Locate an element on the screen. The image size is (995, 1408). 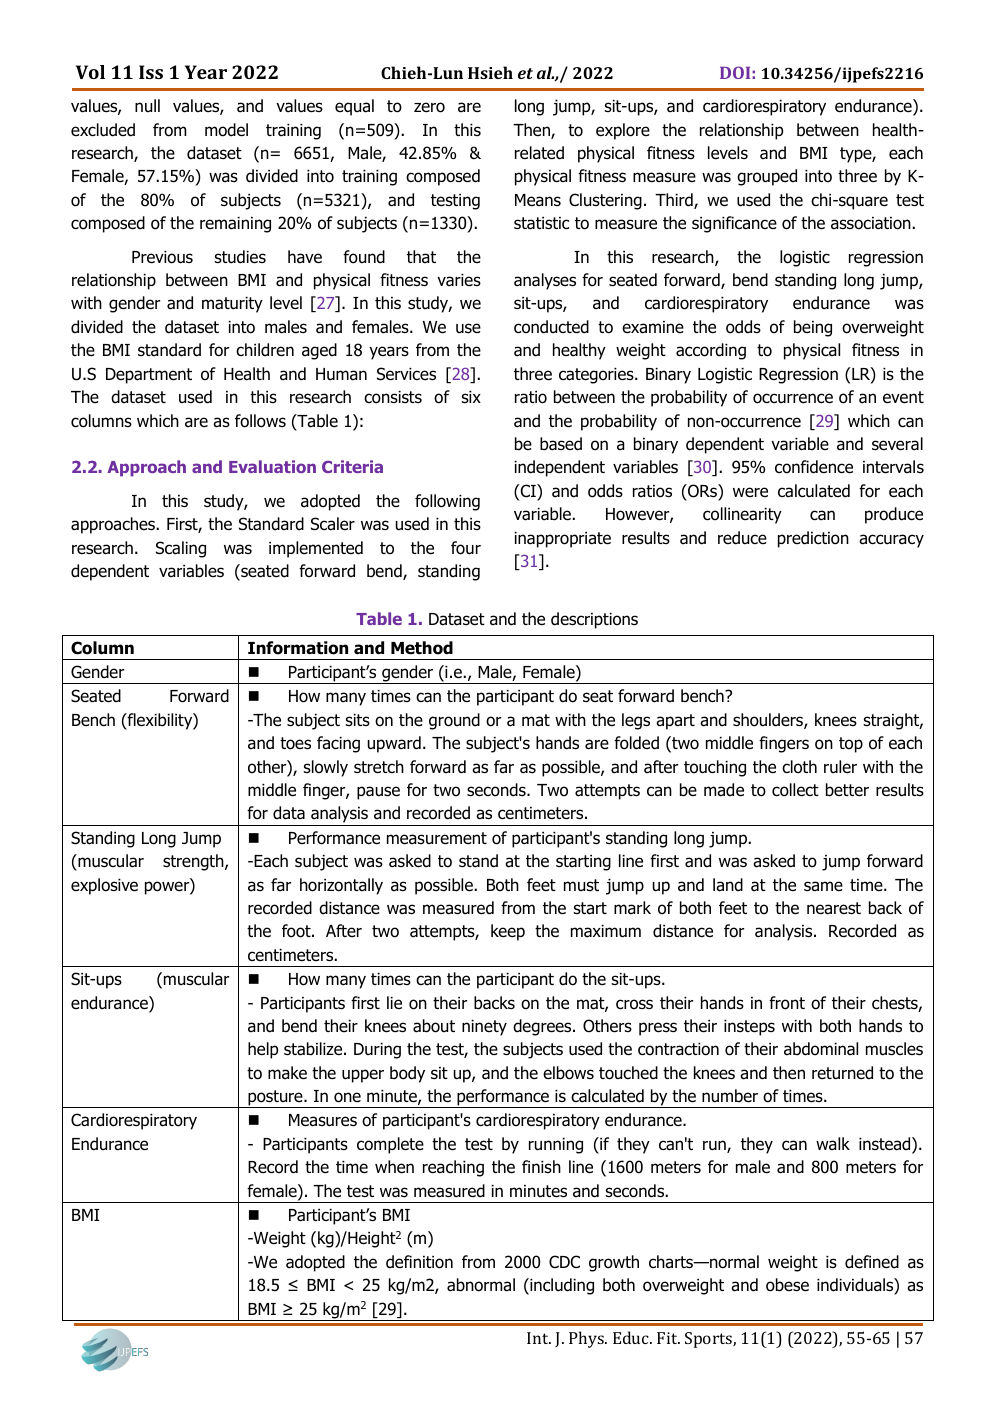
obese is located at coordinates (787, 1285).
